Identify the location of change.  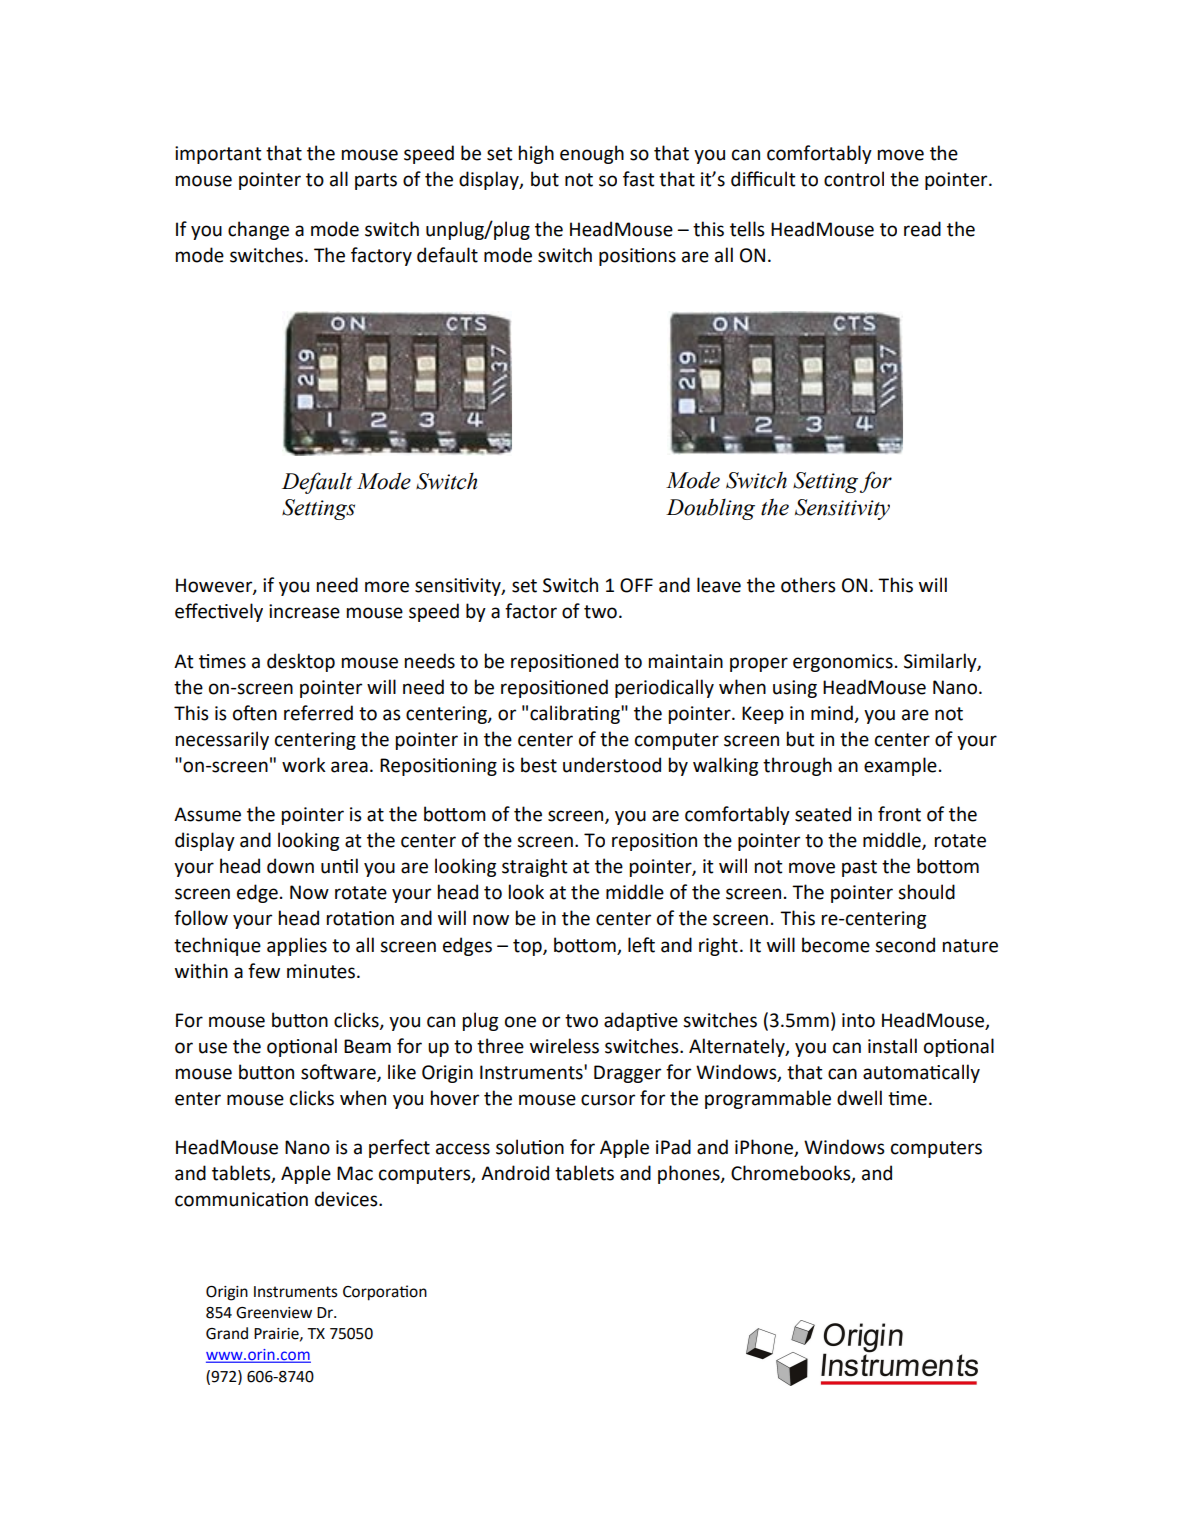
(258, 230).
